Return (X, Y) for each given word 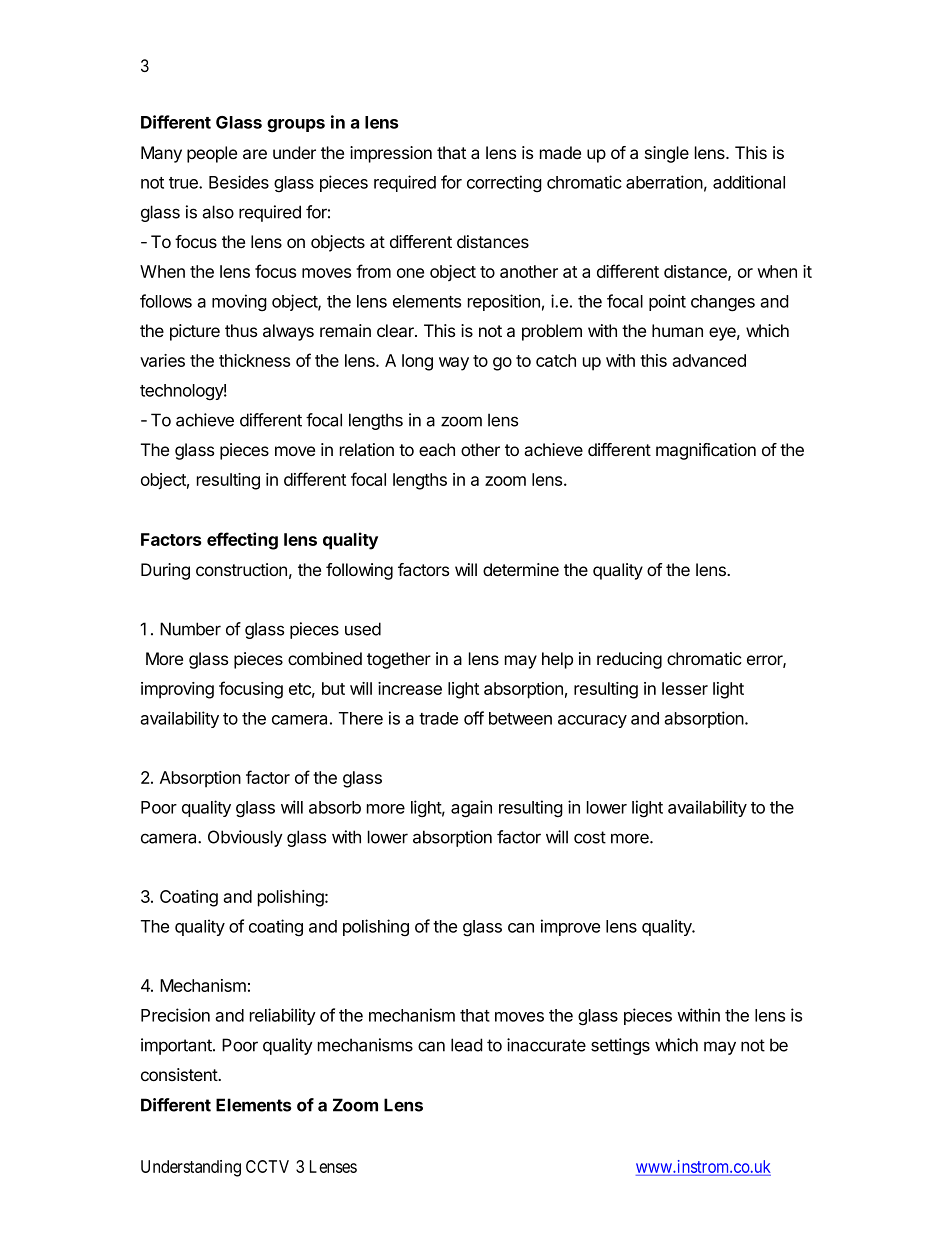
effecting (242, 541)
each (437, 450)
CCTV (267, 1166)
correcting (504, 183)
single (667, 154)
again (471, 809)
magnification (706, 451)
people (212, 154)
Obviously (245, 838)
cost (590, 837)
